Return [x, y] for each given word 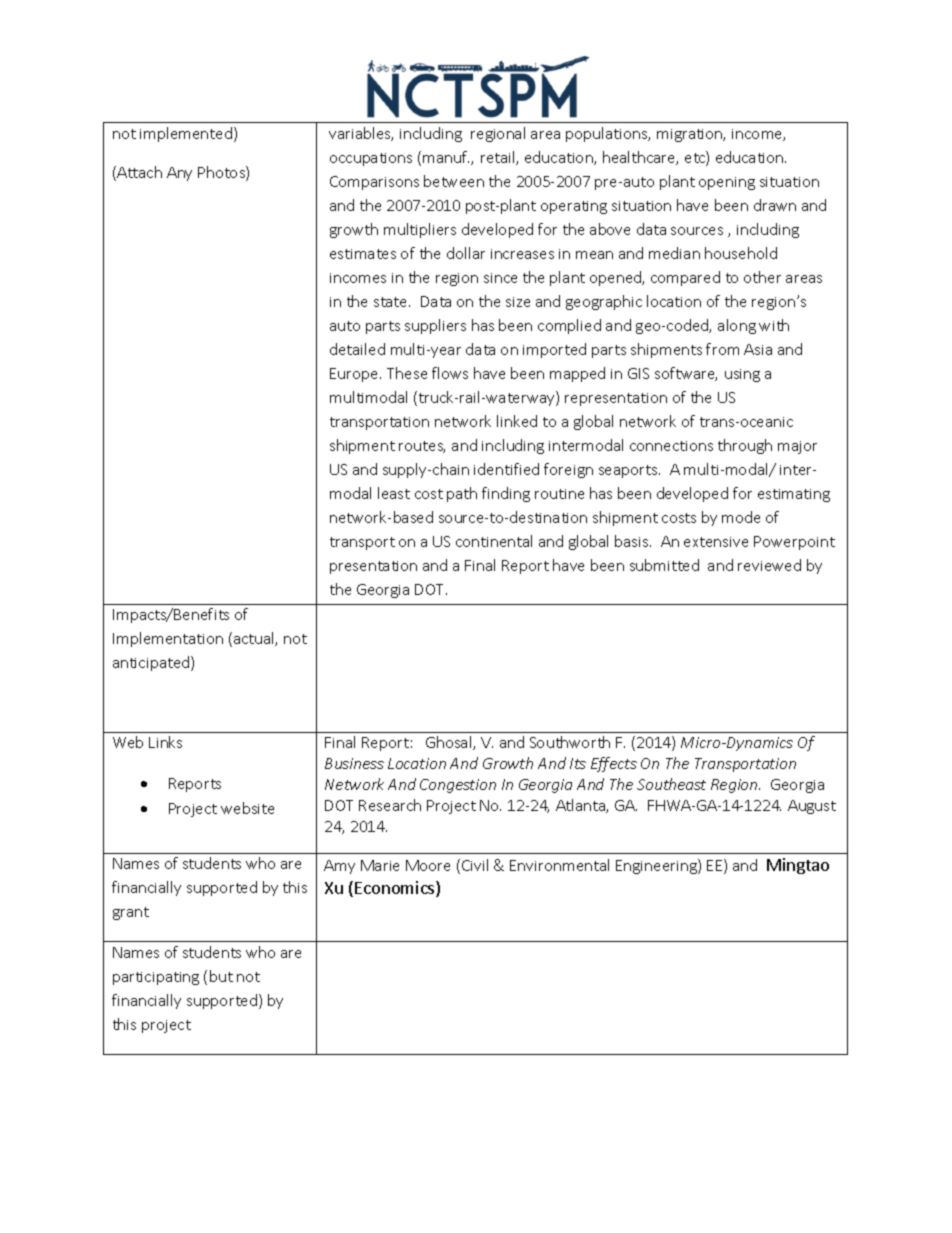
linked [517, 421]
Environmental [559, 865]
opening [727, 183]
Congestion [458, 786]
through [745, 446]
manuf [446, 157]
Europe [355, 375]
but [221, 976]
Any [179, 174]
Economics [396, 889]
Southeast [671, 784]
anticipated [152, 663]
